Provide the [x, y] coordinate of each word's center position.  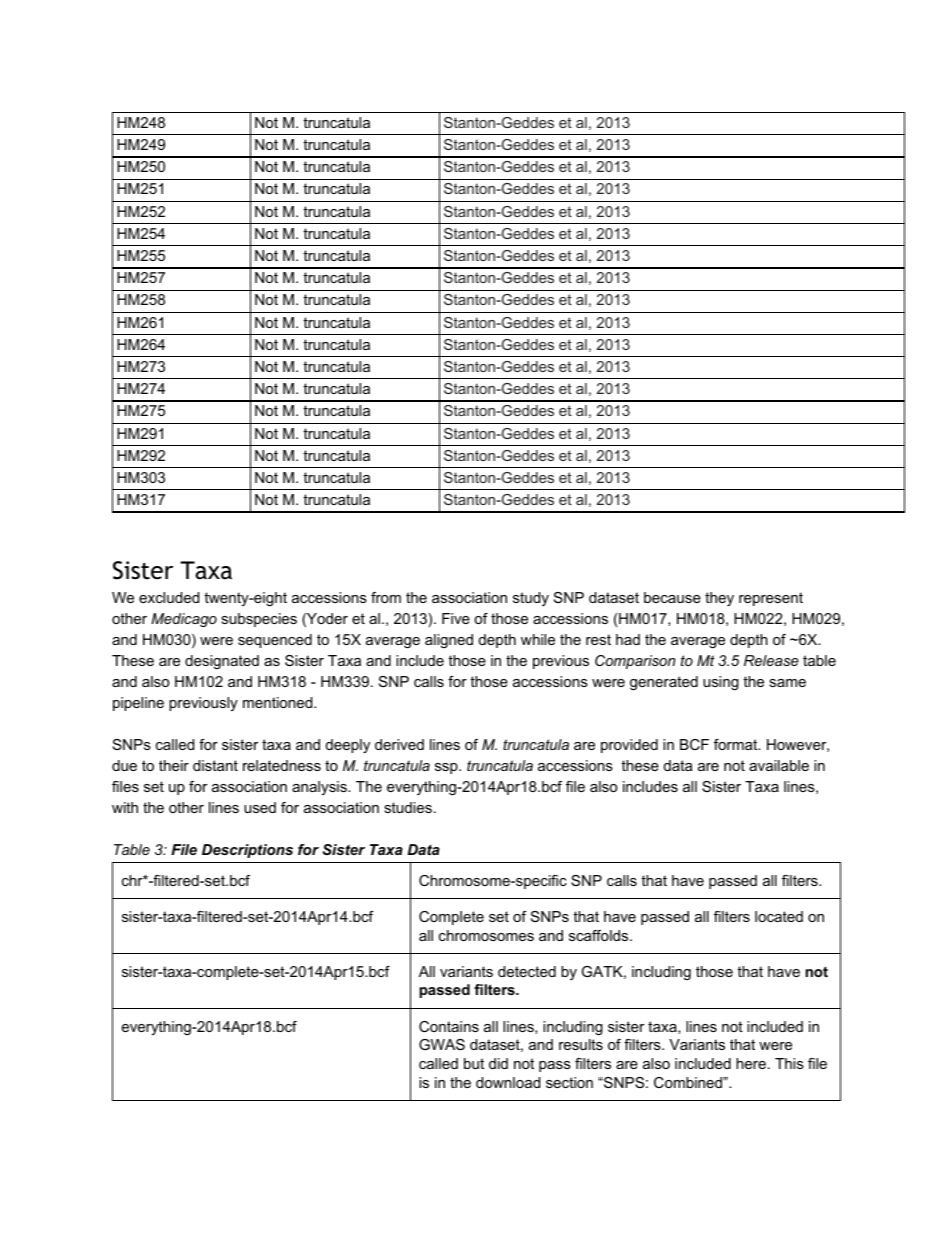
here [751, 1063]
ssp [447, 768]
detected [527, 971]
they [719, 599]
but [474, 1063]
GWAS [442, 1044]
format [737, 744]
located [779, 916]
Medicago [184, 620]
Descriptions [247, 851]
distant [215, 765]
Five [456, 618]
